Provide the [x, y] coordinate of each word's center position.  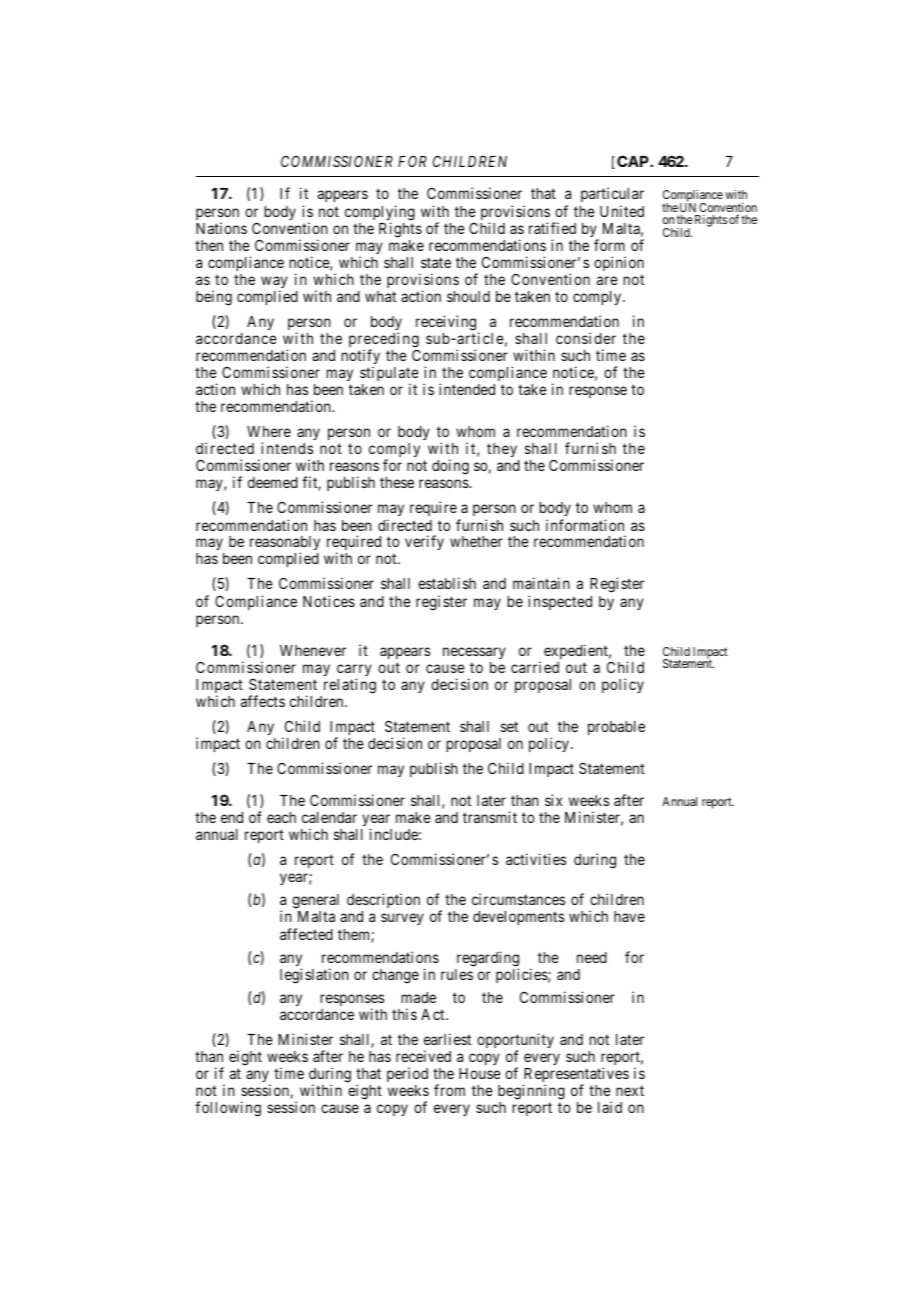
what [380, 296]
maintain [541, 583]
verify [424, 542]
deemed [273, 482]
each [281, 817]
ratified [552, 228]
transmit [490, 817]
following [228, 1109]
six [553, 800]
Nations [221, 228]
